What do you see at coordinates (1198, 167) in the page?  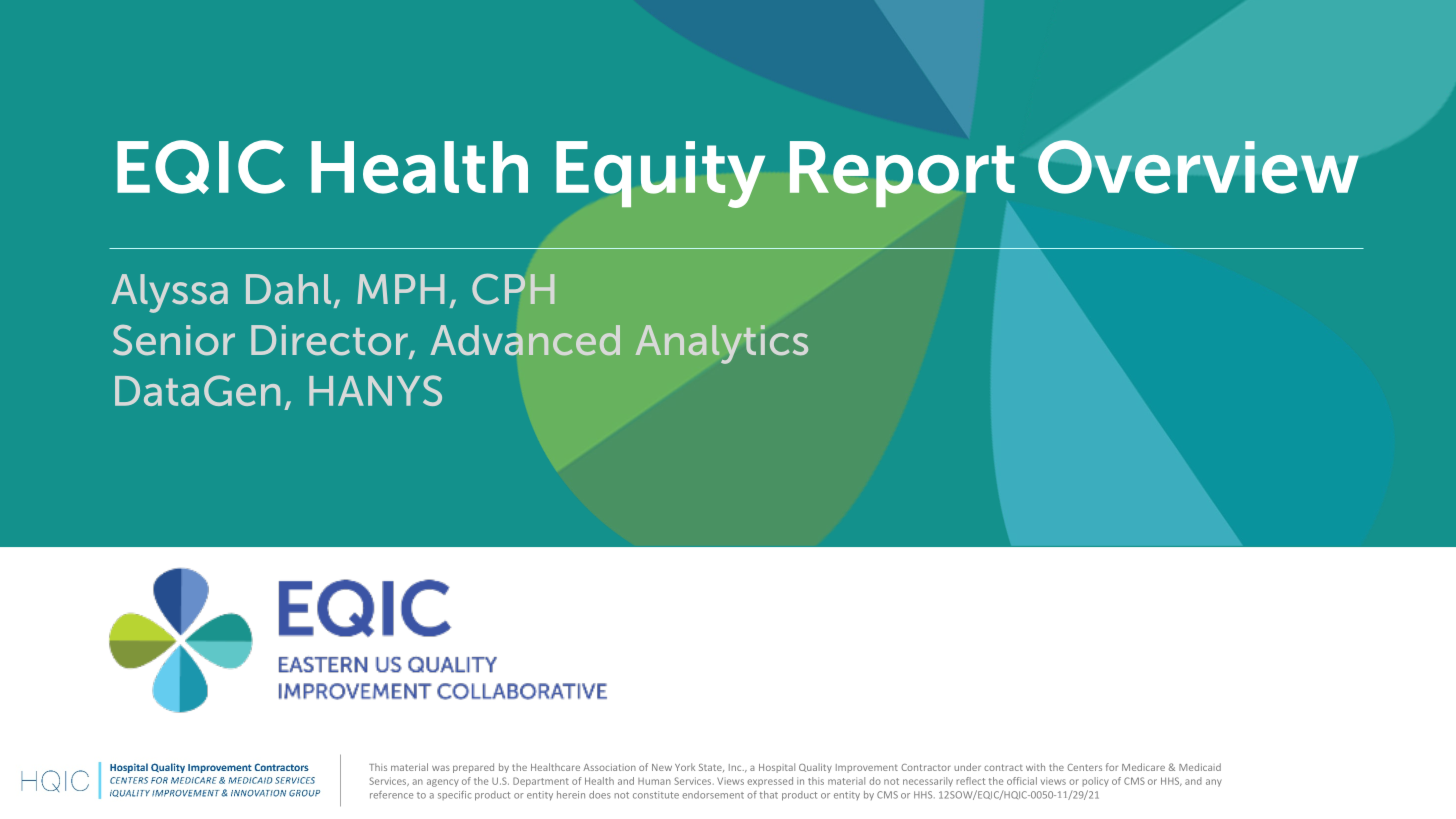 I see `Overview` at bounding box center [1198, 167].
